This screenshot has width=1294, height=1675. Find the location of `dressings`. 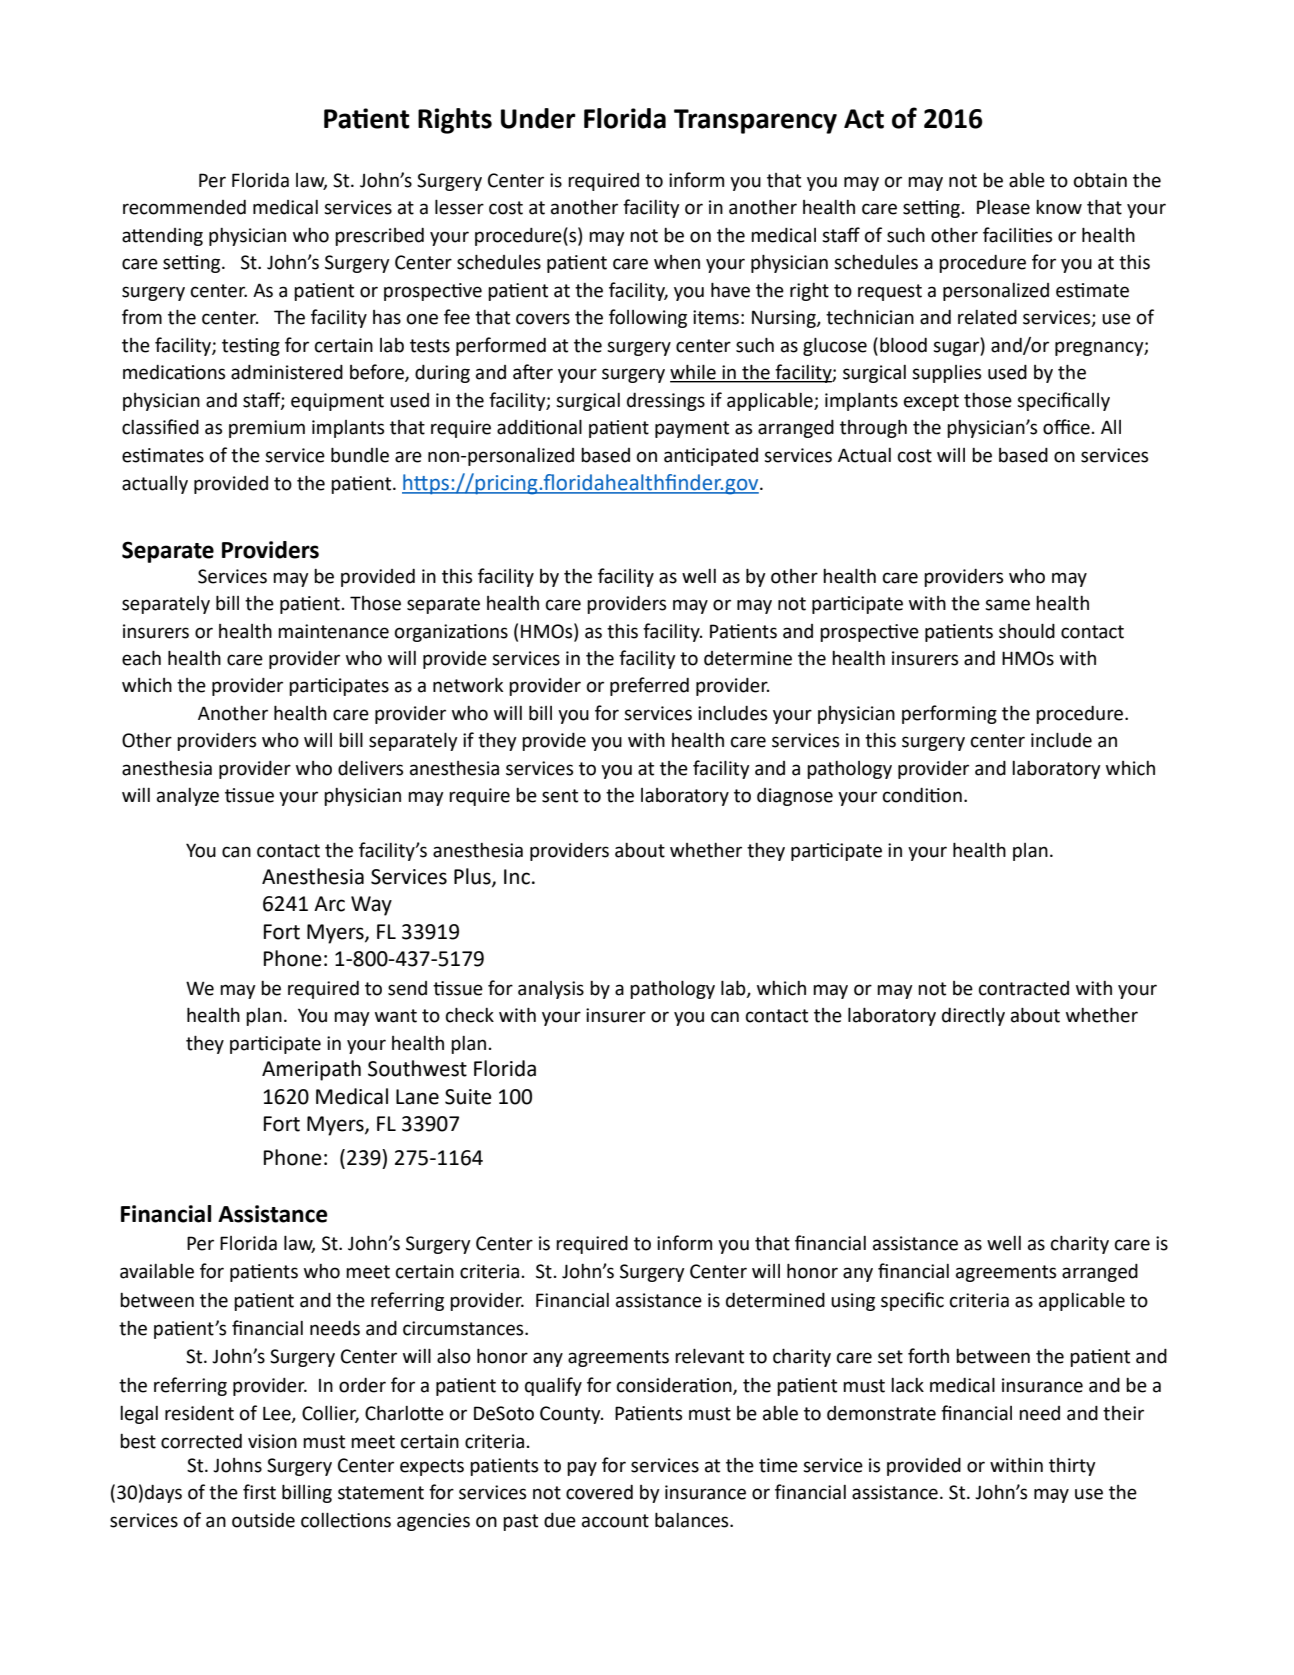

dressings is located at coordinates (666, 402).
